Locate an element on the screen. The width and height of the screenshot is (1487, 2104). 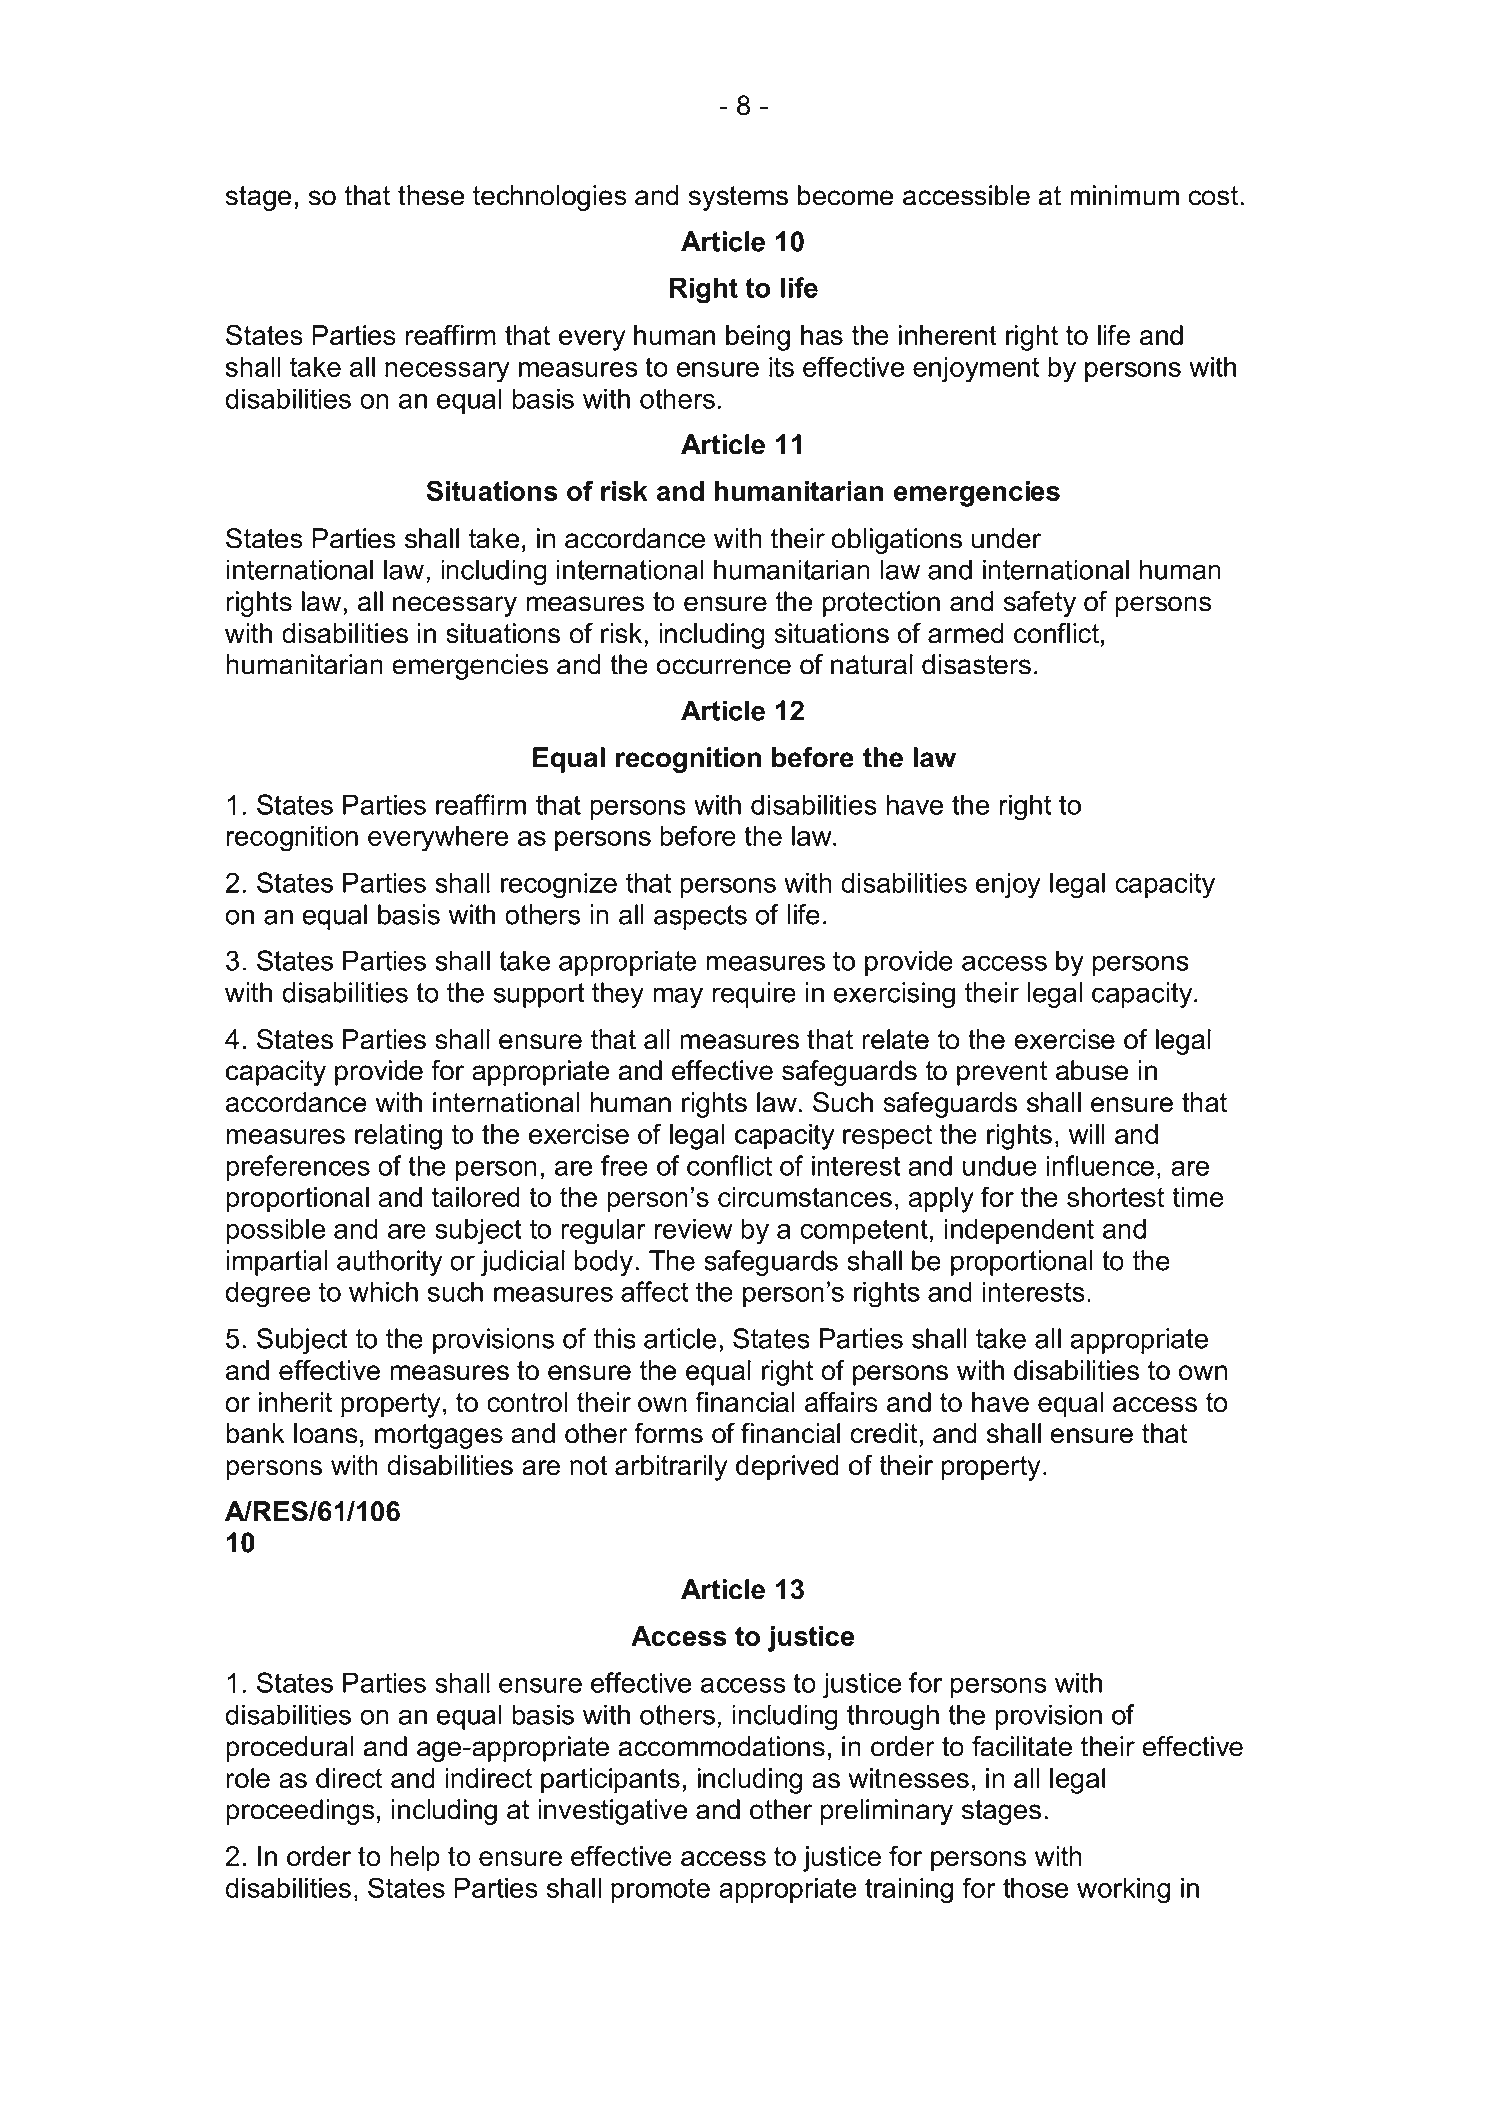
promote is located at coordinates (660, 1890).
